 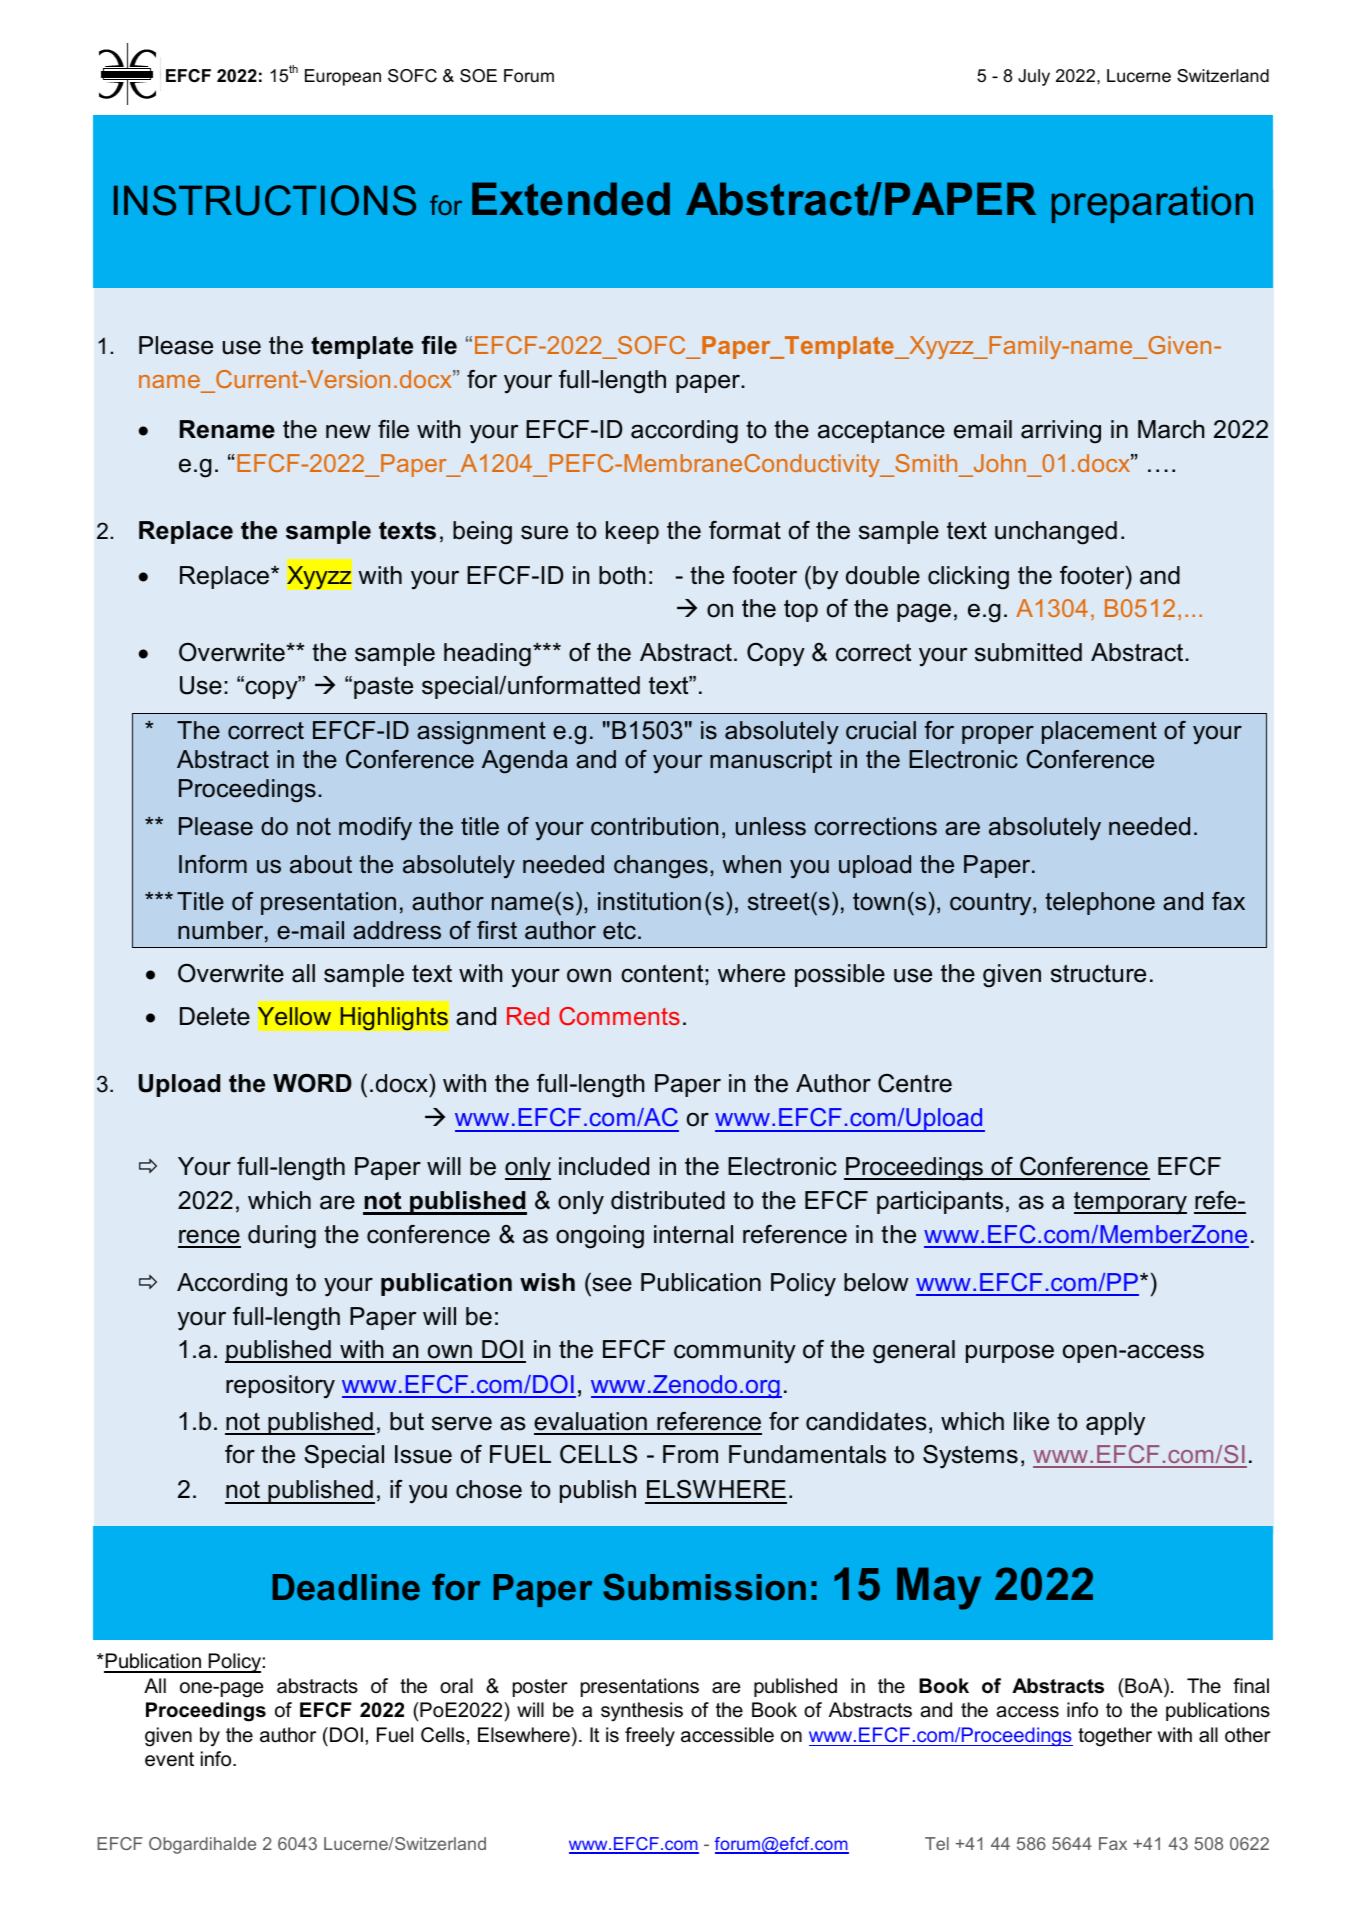 I want to click on synthesis, so click(x=642, y=1712).
